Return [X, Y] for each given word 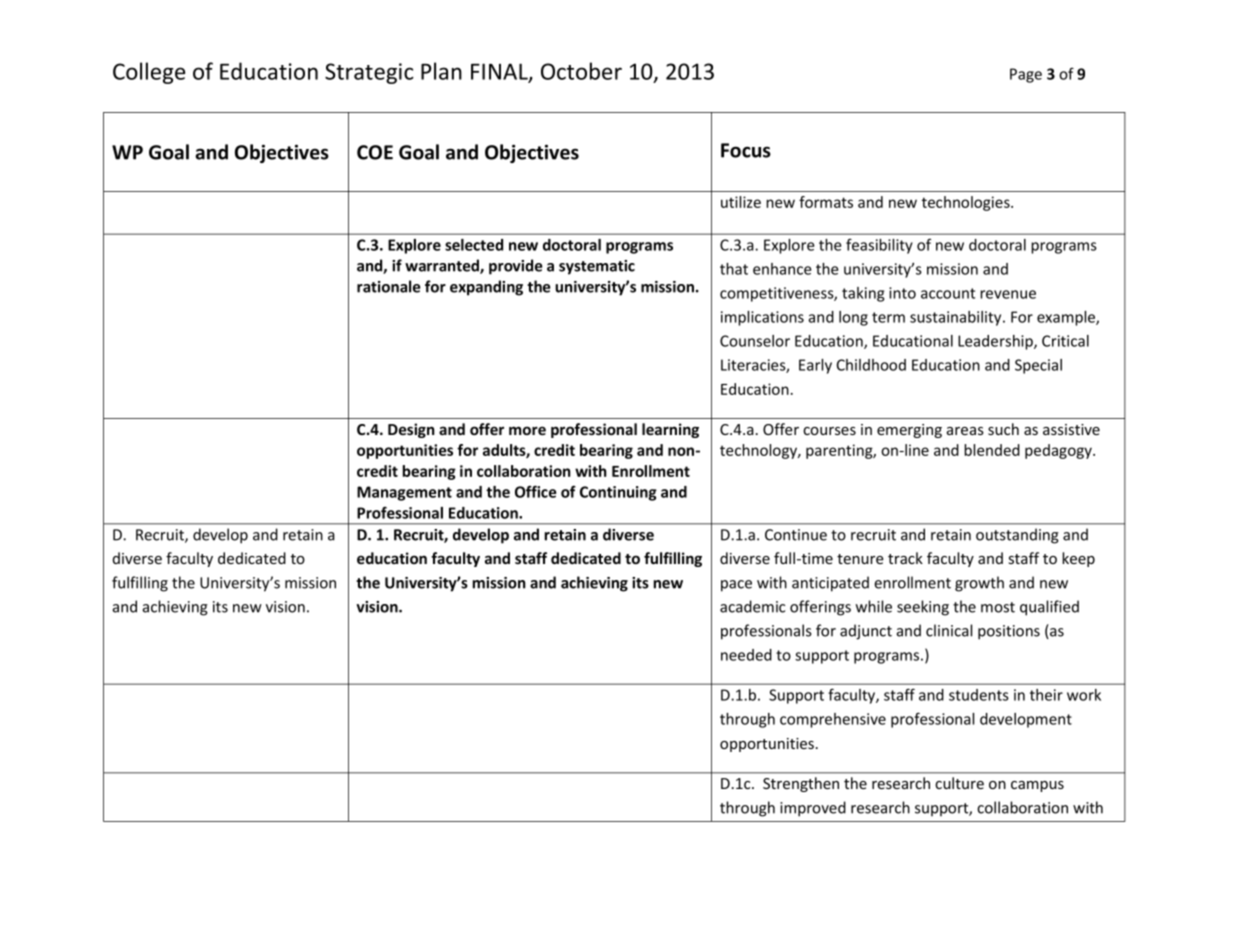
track [905, 558]
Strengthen [801, 784]
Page [1026, 75]
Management [404, 493]
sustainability [957, 318]
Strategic [369, 73]
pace [736, 586]
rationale [389, 286]
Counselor [755, 341]
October [581, 71]
